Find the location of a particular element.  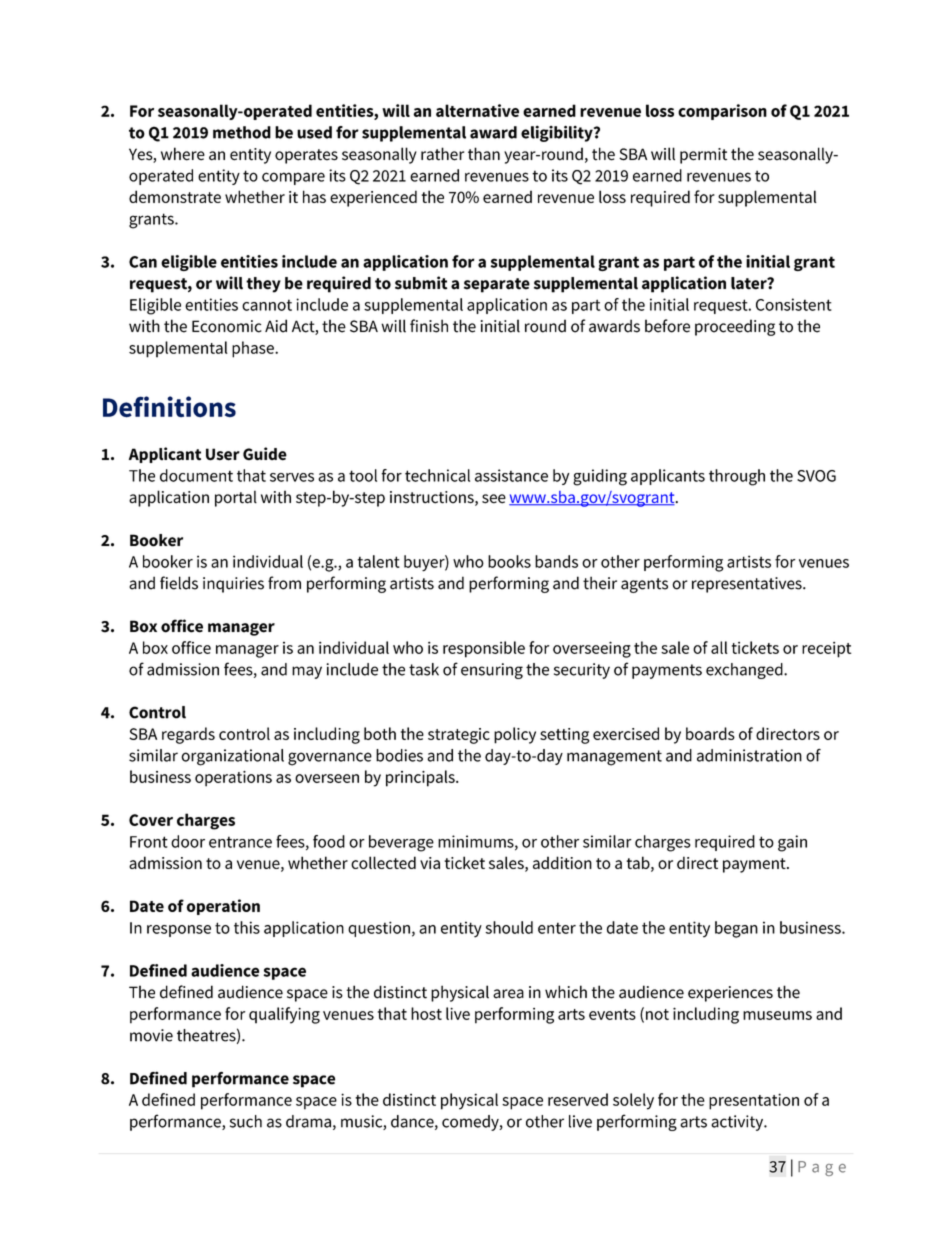

such is located at coordinates (246, 1121).
